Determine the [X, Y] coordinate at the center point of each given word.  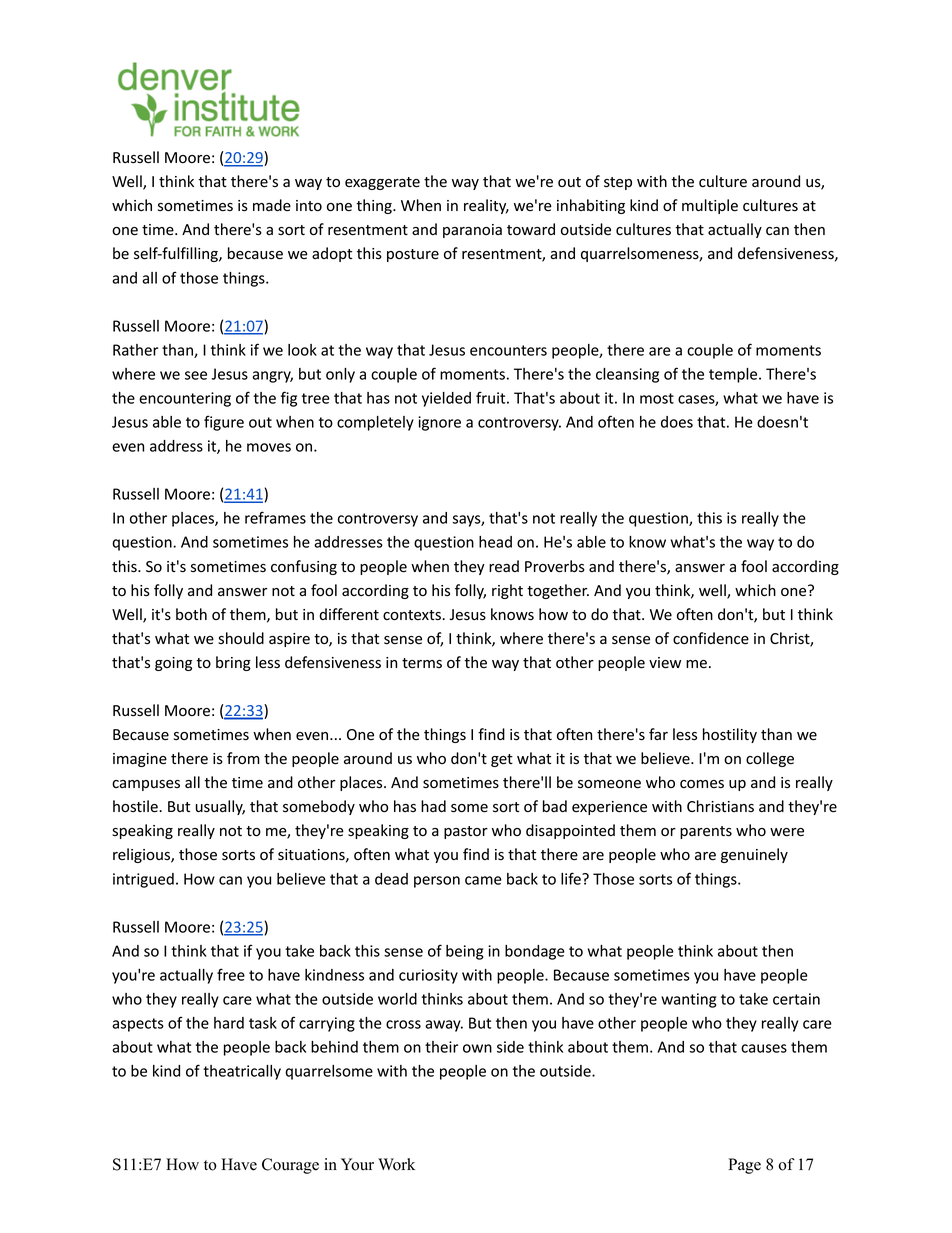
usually [220, 807]
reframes [275, 517]
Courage [290, 1166]
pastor [466, 832]
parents [706, 832]
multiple [710, 206]
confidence [711, 638]
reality [486, 206]
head [495, 542]
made [272, 205]
